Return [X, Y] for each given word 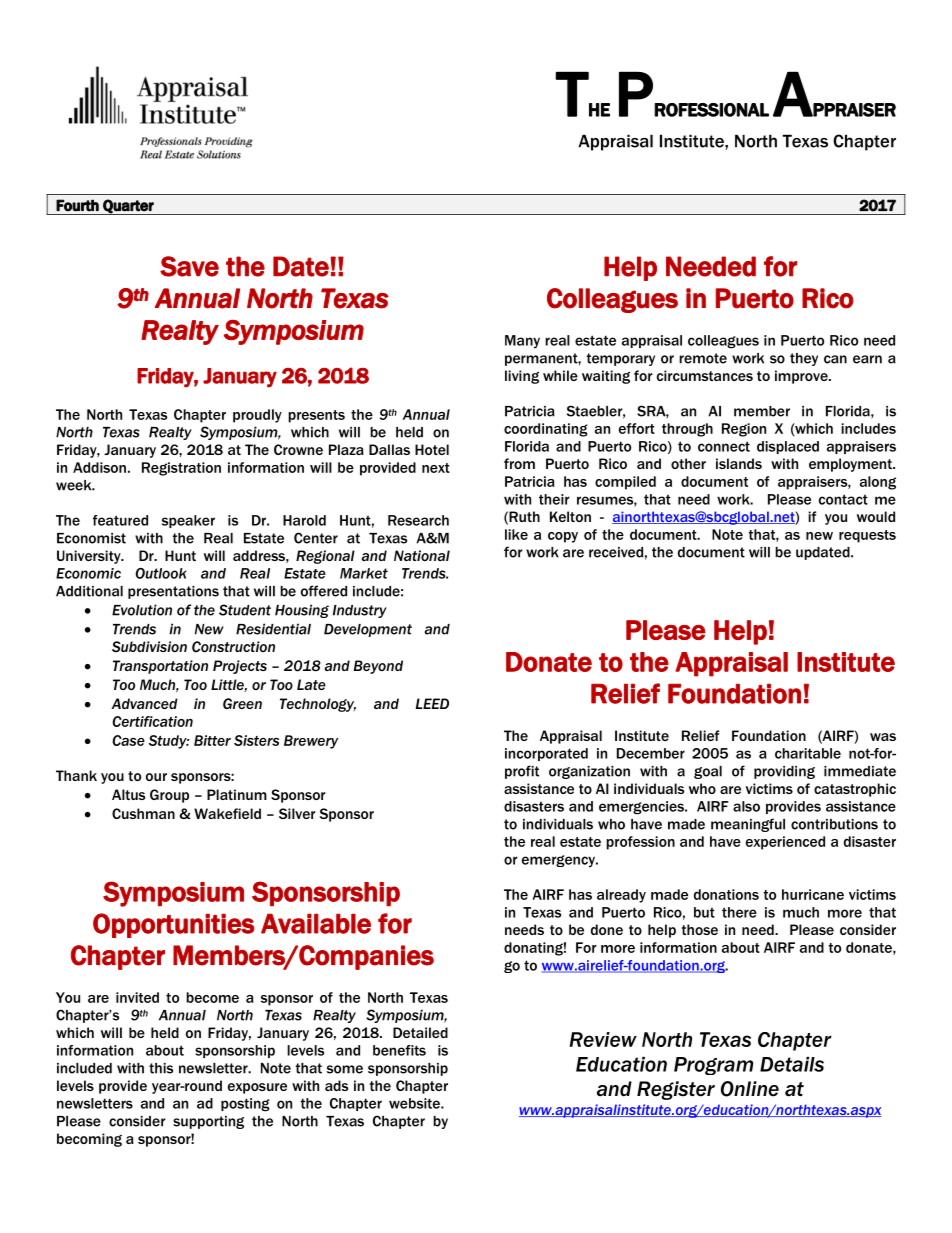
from [519, 463]
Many [522, 342]
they [804, 359]
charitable [808, 753]
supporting [208, 1122]
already [621, 896]
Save [189, 266]
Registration [181, 469]
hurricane [813, 894]
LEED [432, 703]
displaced [788, 447]
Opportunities [174, 925]
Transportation [160, 667]
